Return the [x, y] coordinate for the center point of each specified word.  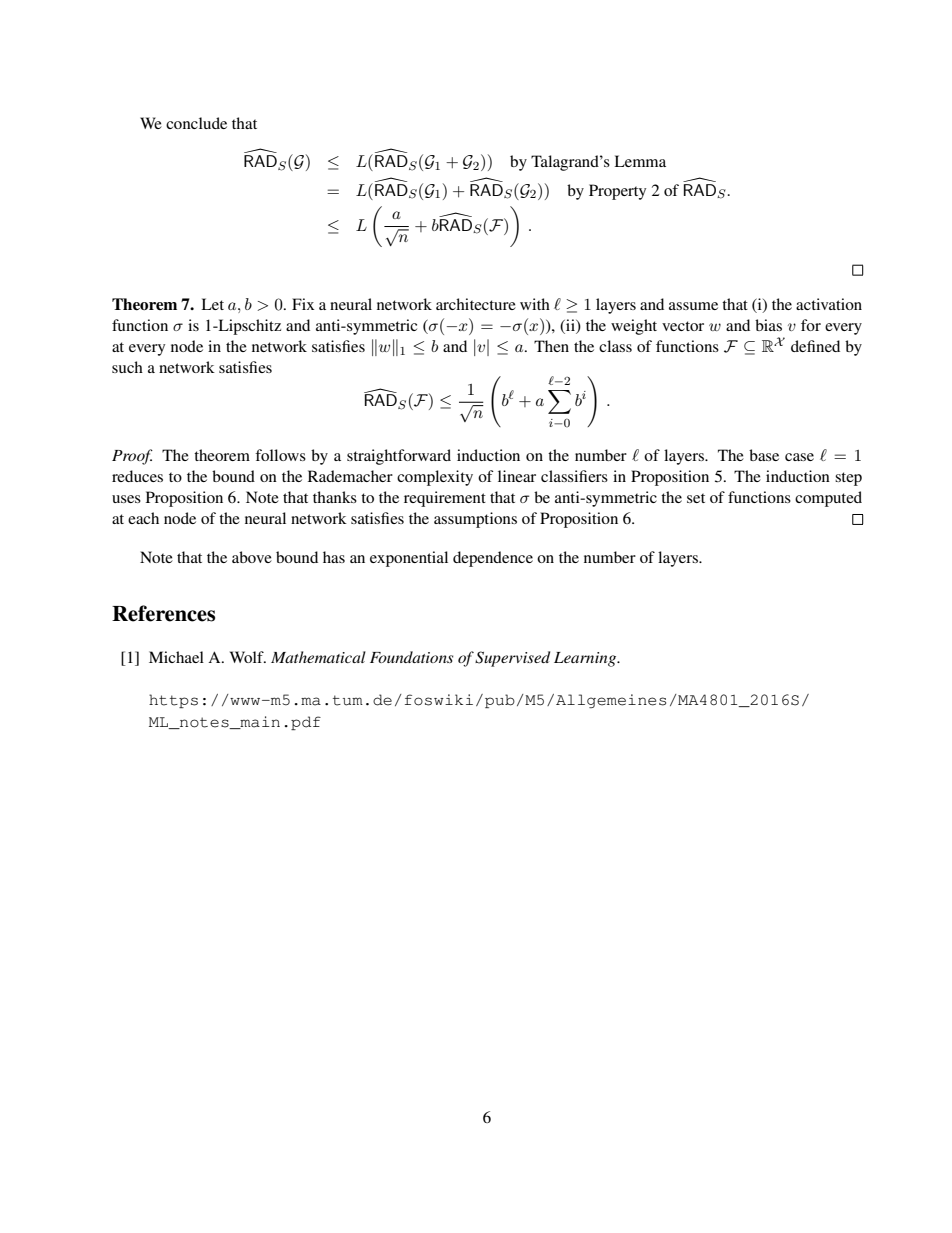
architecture [476, 304]
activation [829, 304]
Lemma [640, 161]
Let [212, 304]
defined [815, 346]
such [127, 367]
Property [617, 192]
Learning [586, 659]
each [143, 518]
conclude [196, 123]
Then [551, 346]
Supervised [512, 659]
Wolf [248, 657]
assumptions [475, 520]
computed [828, 499]
